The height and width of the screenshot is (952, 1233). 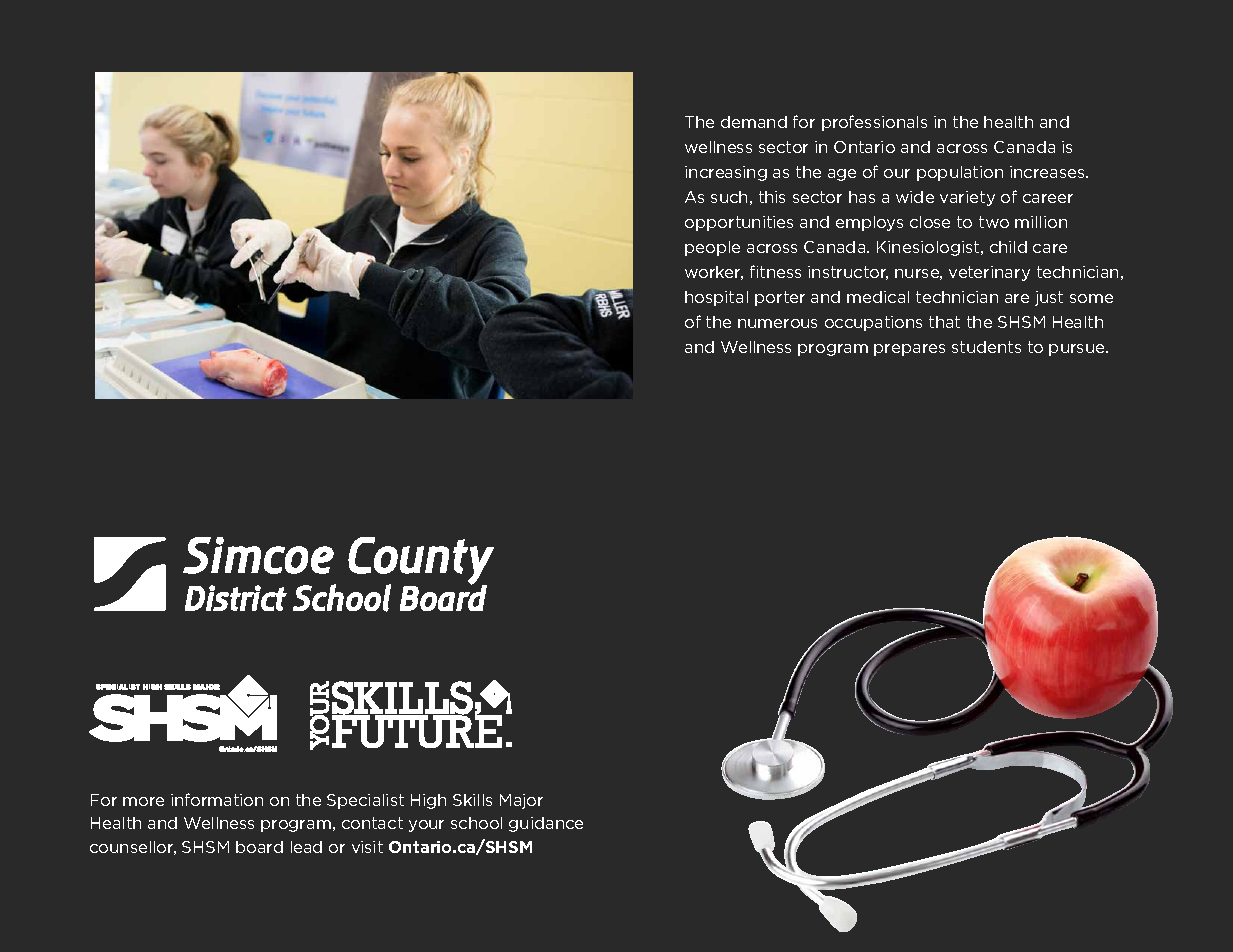 I want to click on Major, so click(x=521, y=801).
